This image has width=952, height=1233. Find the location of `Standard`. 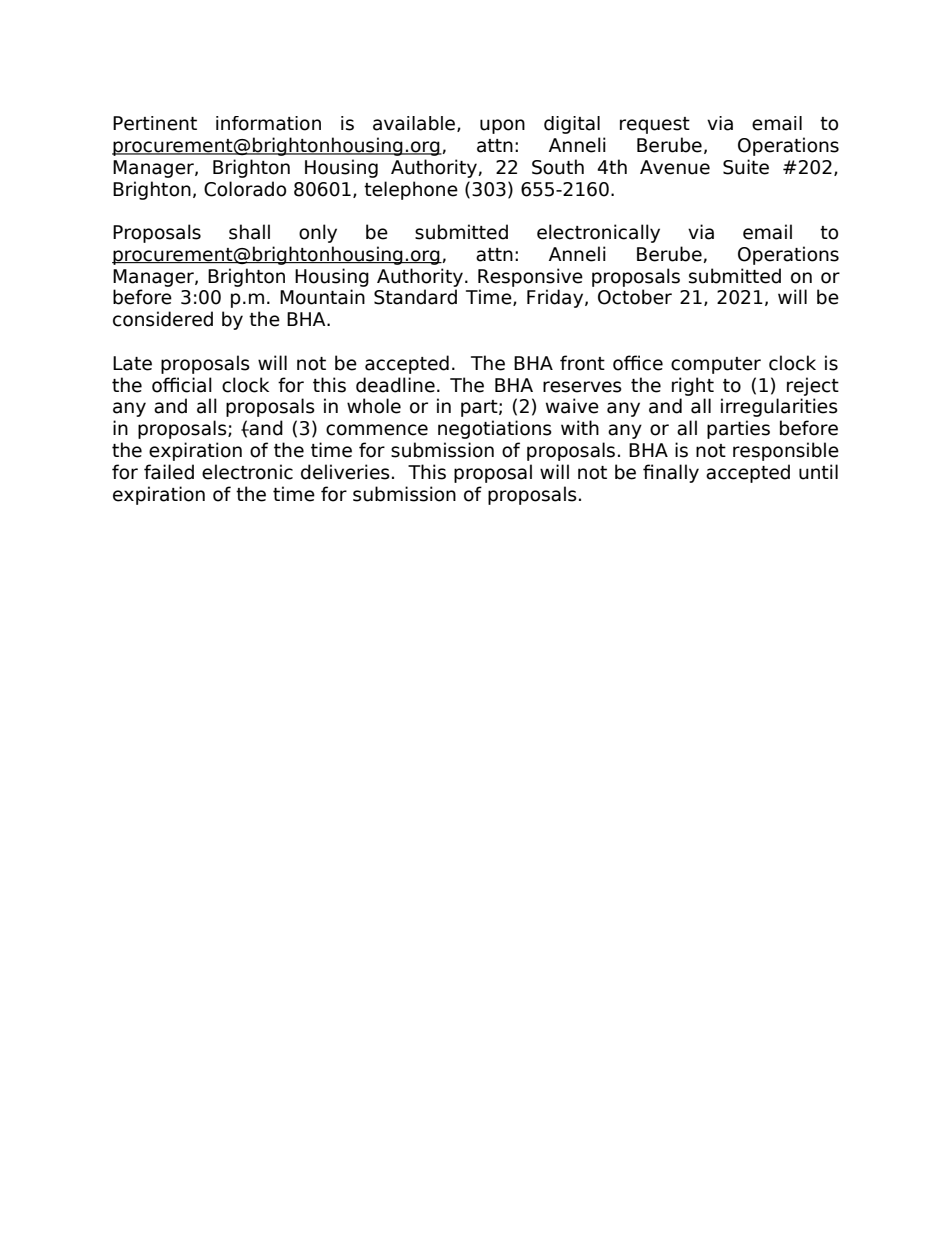

Standard is located at coordinates (415, 297).
